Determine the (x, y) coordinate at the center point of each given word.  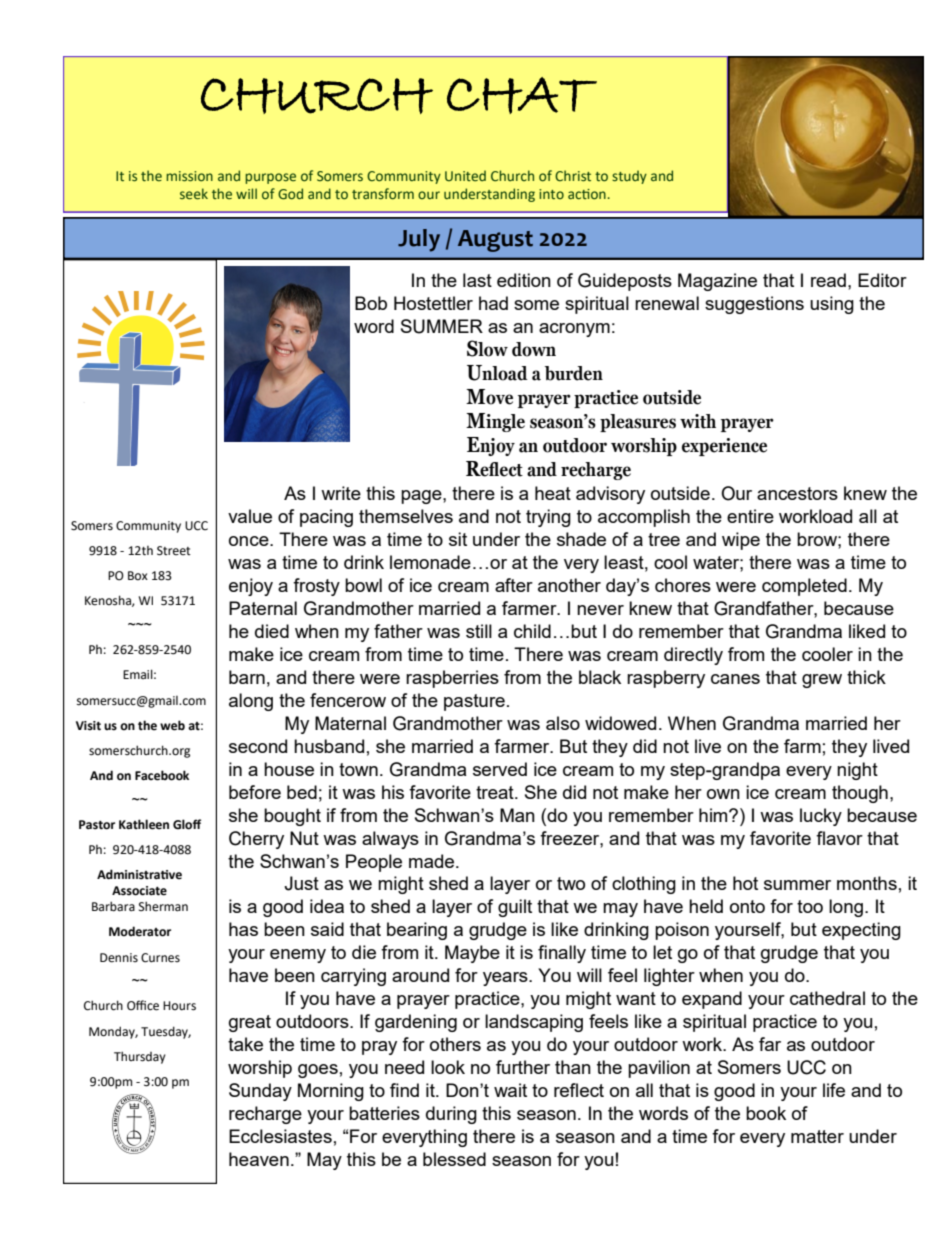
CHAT (522, 95)
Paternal (263, 608)
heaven (259, 1159)
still (479, 631)
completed (804, 587)
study (629, 177)
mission (189, 176)
